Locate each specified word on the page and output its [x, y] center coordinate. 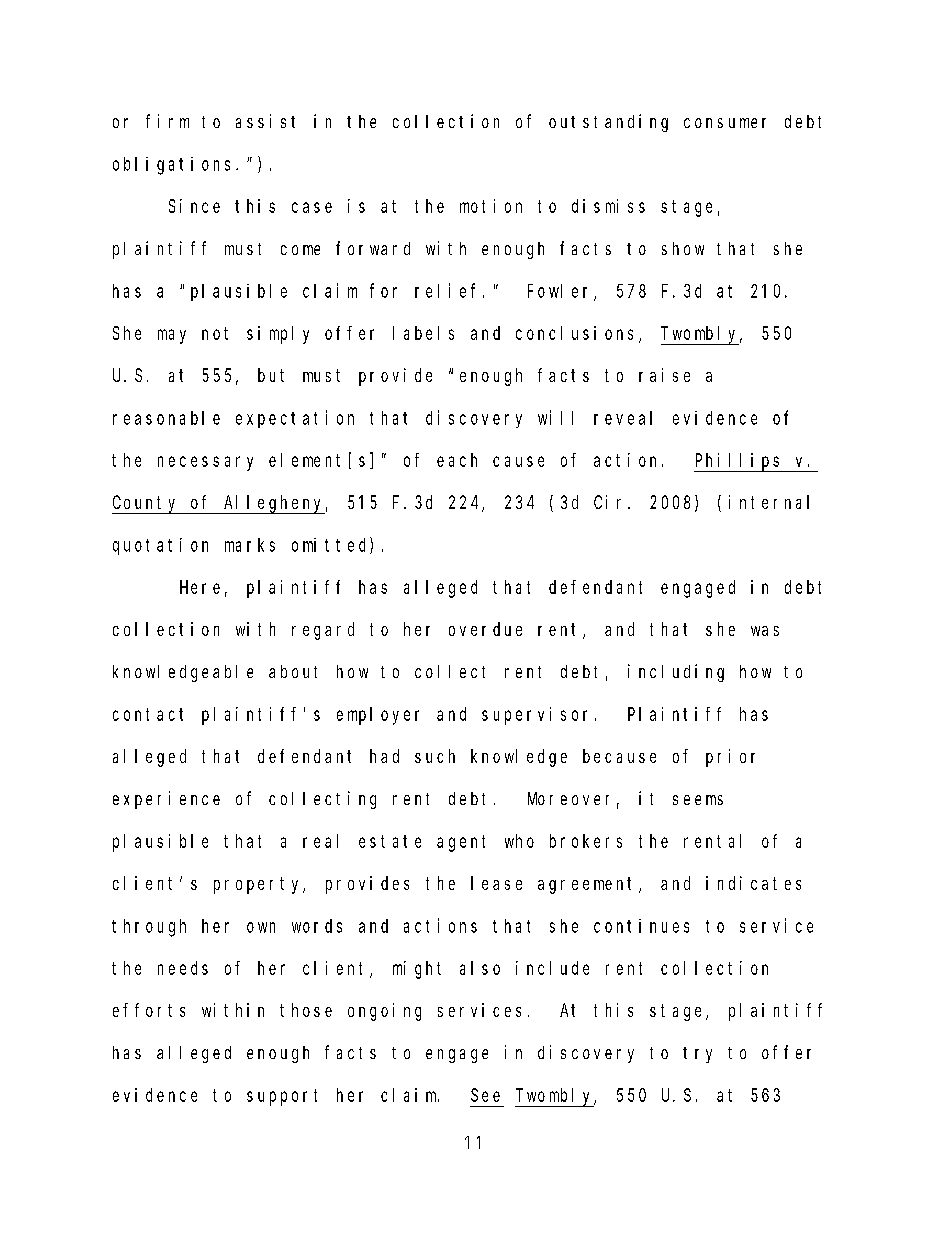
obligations [171, 166]
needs [183, 968]
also [480, 968]
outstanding [608, 123]
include [552, 968]
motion [491, 206]
